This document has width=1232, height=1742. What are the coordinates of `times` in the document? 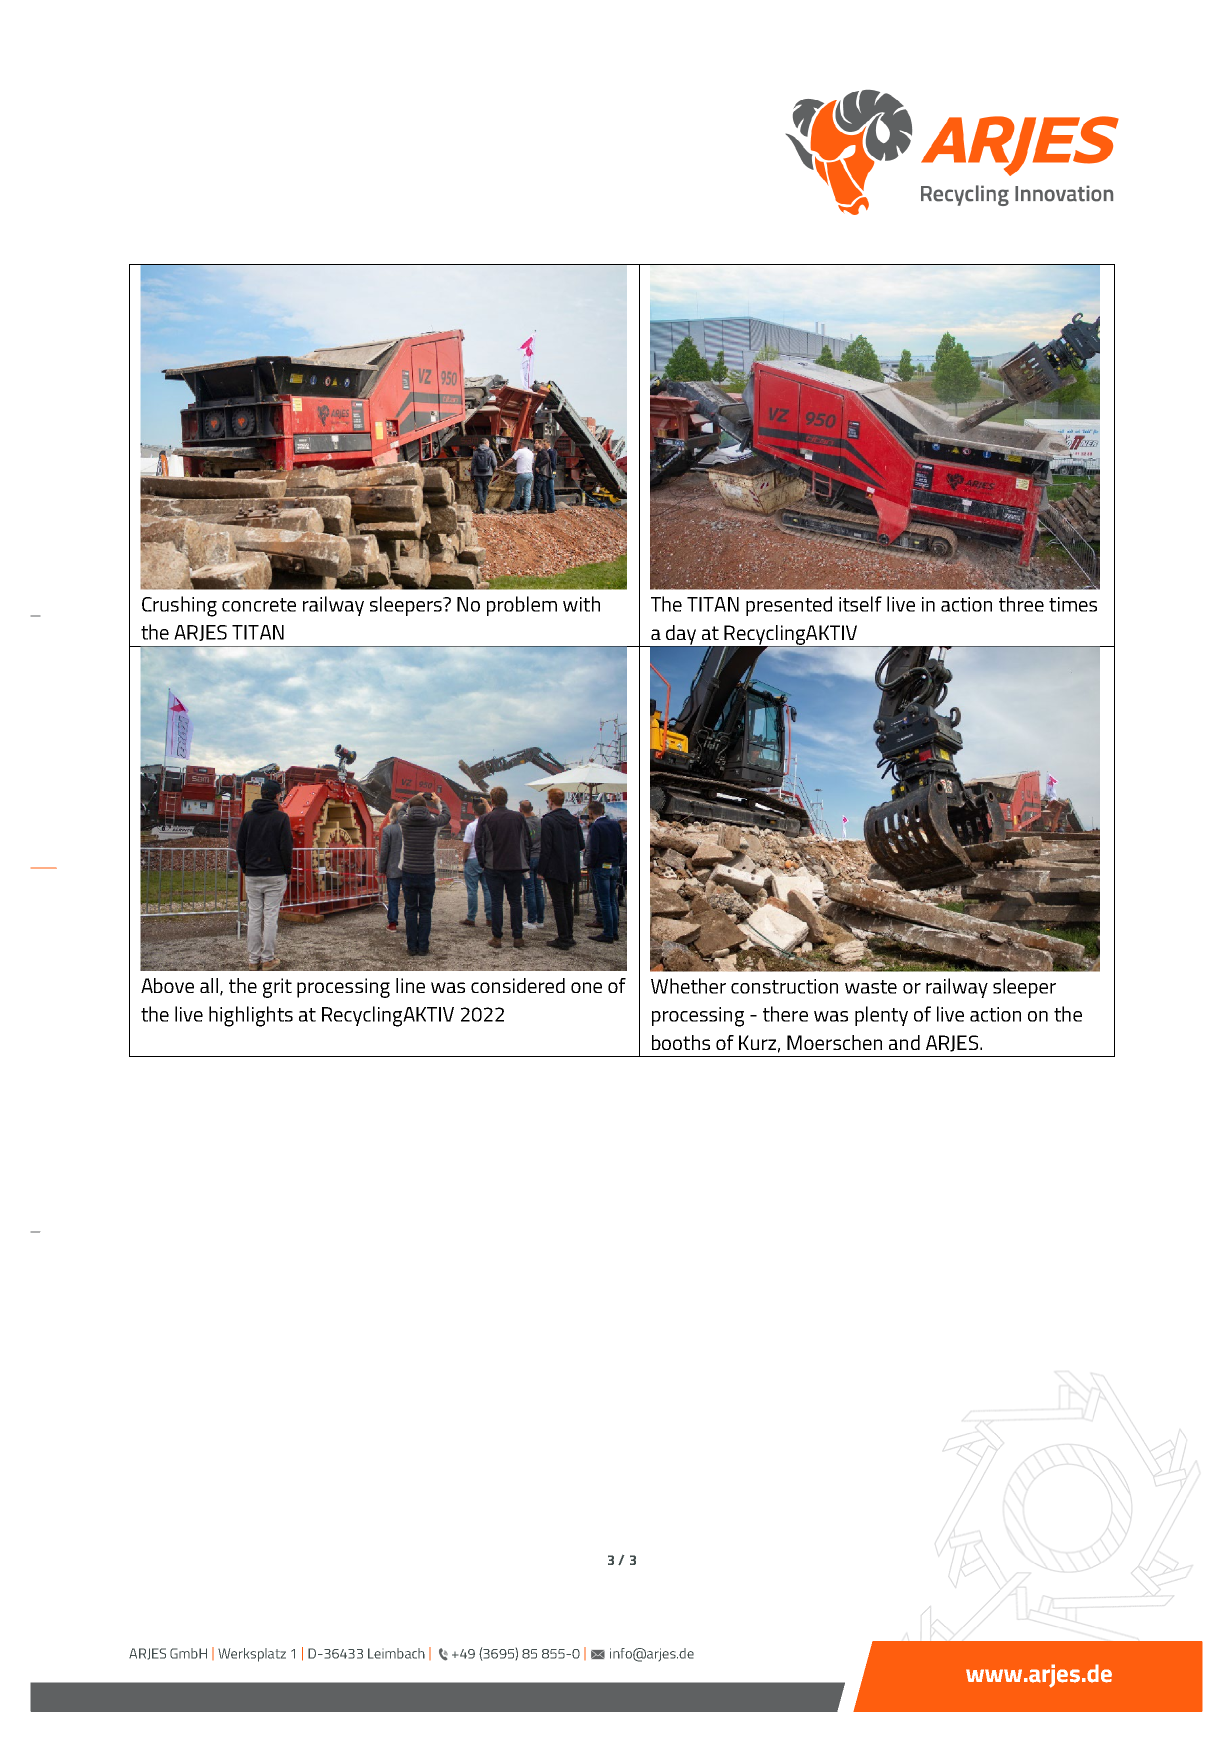 It's located at (1073, 604).
